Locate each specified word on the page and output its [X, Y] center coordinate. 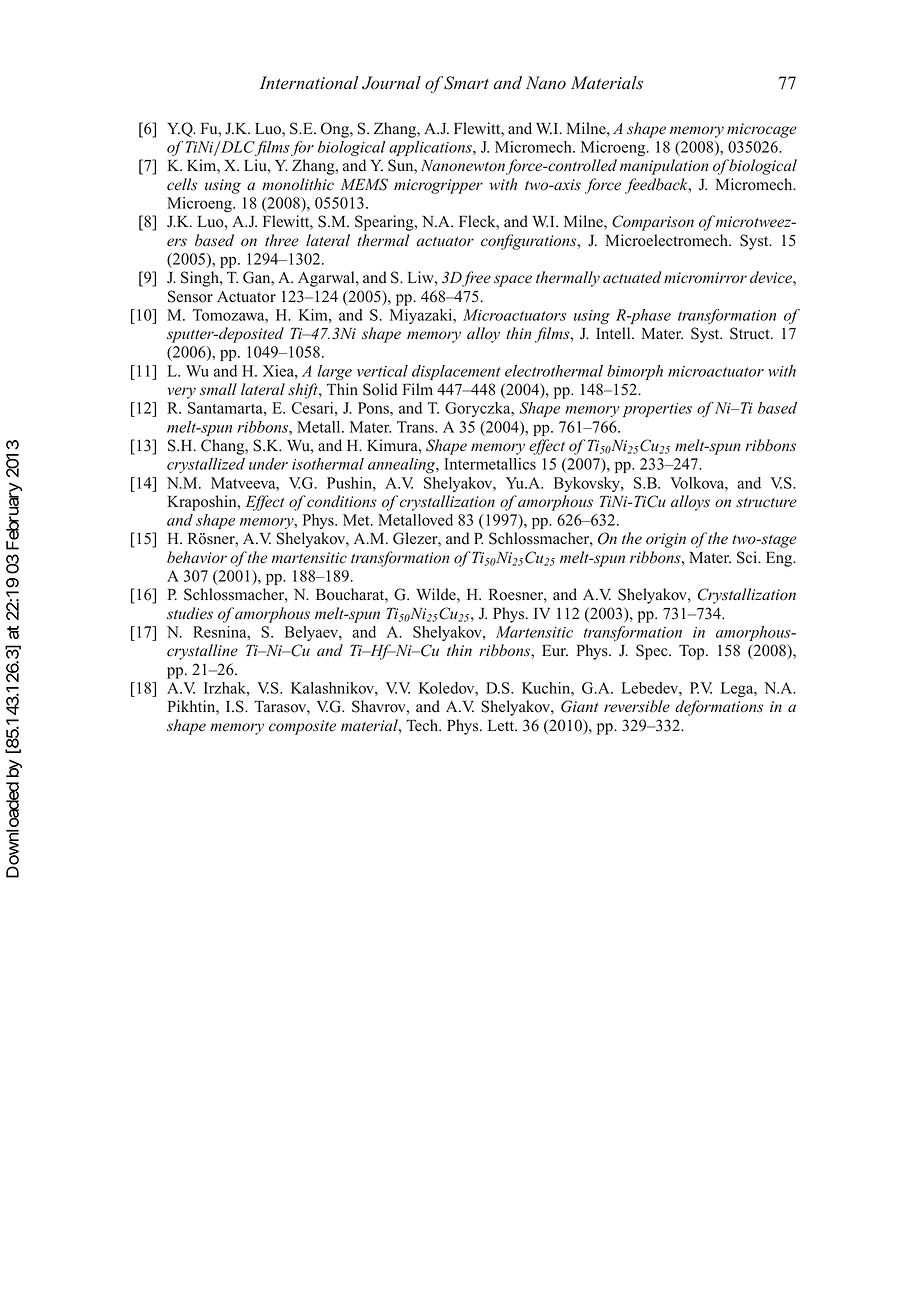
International [309, 83]
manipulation [664, 167]
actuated [632, 277]
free [476, 279]
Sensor [190, 296]
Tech [423, 725]
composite [302, 727]
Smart [465, 83]
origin [666, 540]
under [268, 464]
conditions [341, 501]
